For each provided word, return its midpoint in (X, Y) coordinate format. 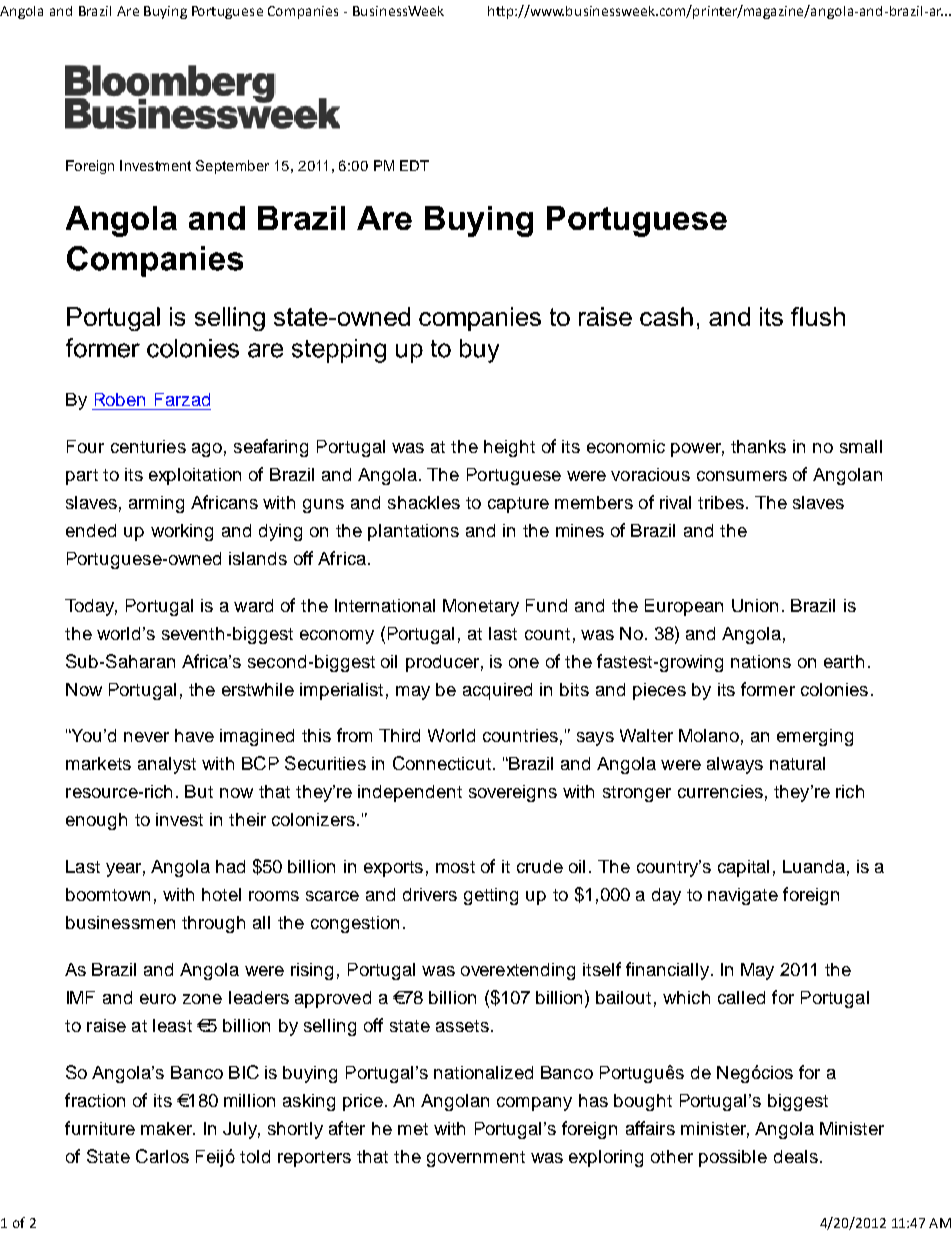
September (232, 167)
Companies (303, 12)
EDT (414, 165)
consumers (742, 476)
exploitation (195, 476)
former (768, 689)
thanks (758, 446)
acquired (497, 691)
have (194, 735)
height (509, 448)
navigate (743, 896)
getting (491, 896)
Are (128, 11)
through (213, 924)
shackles (424, 502)
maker (168, 1128)
